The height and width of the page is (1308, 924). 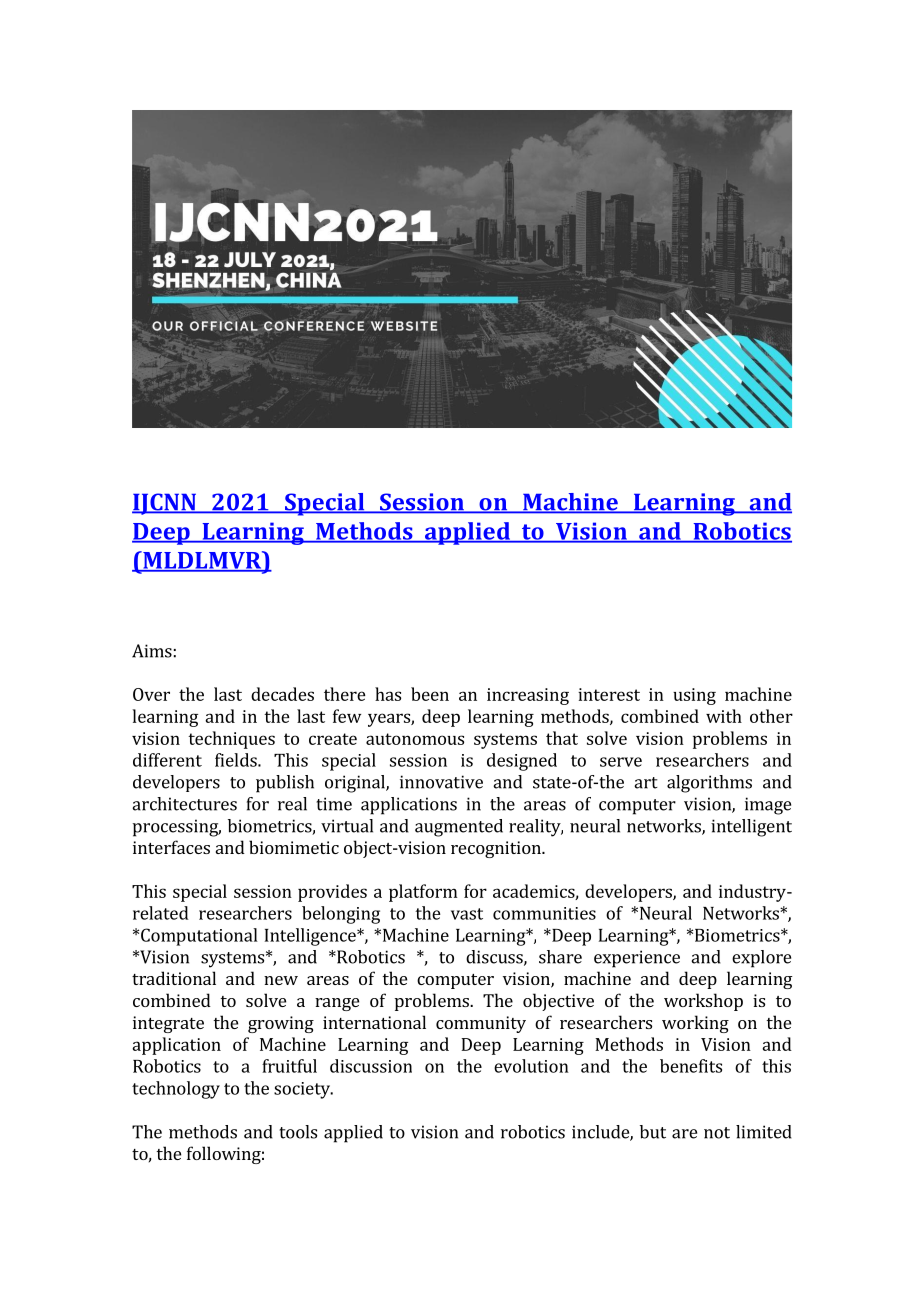 What do you see at coordinates (298, 1132) in the page?
I see `tools` at bounding box center [298, 1132].
